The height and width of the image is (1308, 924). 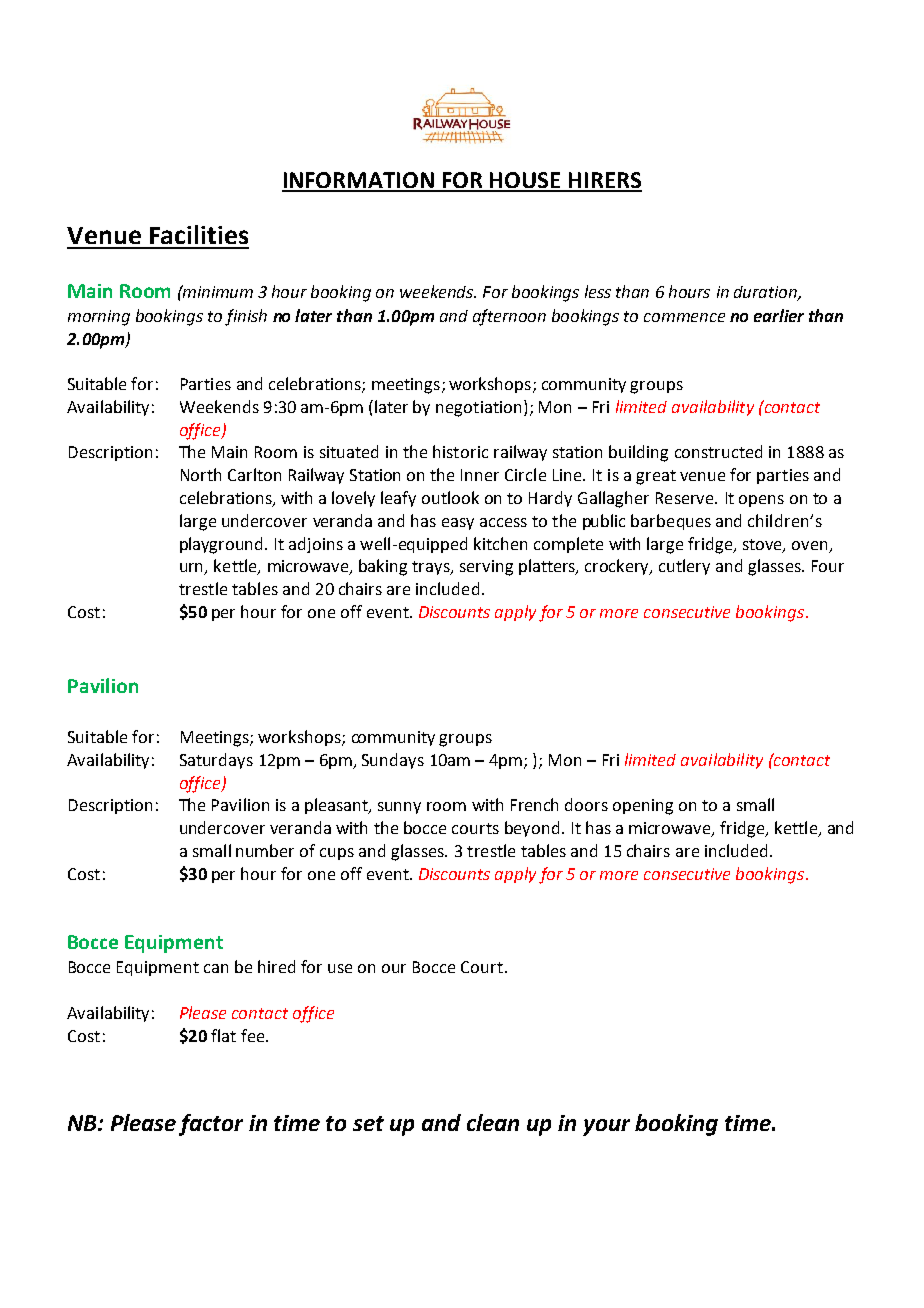 What do you see at coordinates (509, 317) in the image?
I see `afternoon` at bounding box center [509, 317].
